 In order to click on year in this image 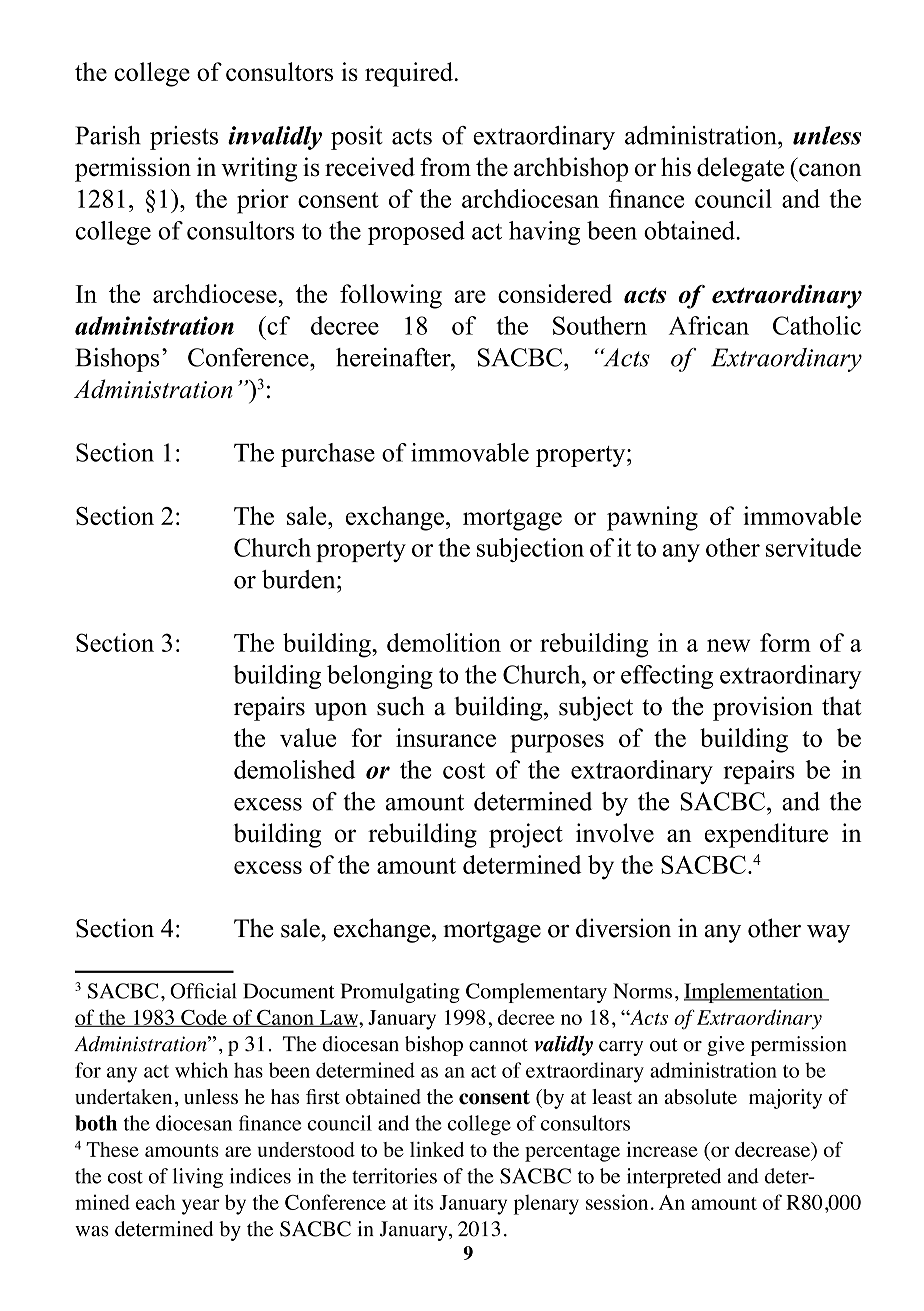, I will do `click(201, 1207)`.
